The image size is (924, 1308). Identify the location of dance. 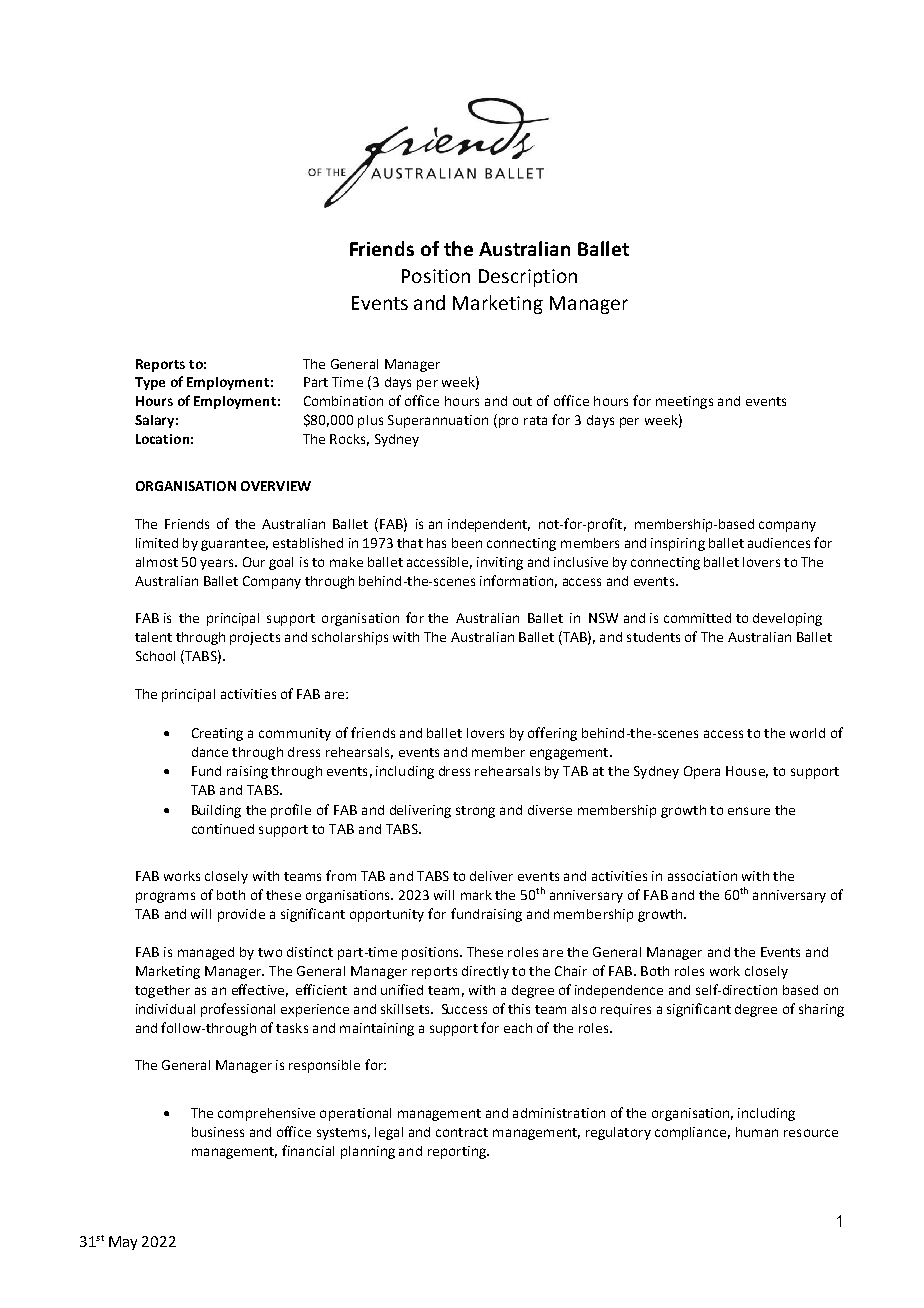
(210, 752).
